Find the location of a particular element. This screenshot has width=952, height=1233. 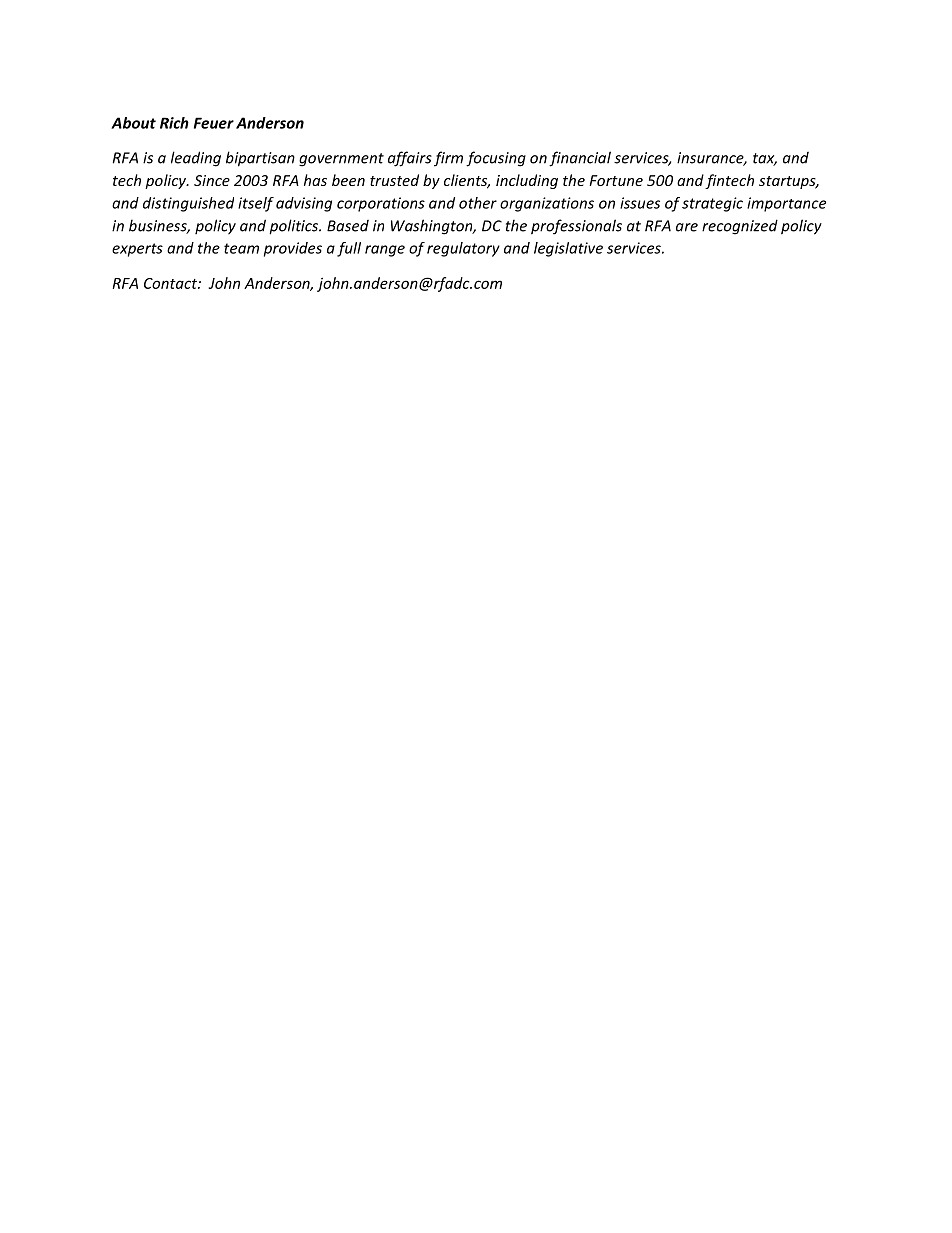

tax is located at coordinates (765, 159).
